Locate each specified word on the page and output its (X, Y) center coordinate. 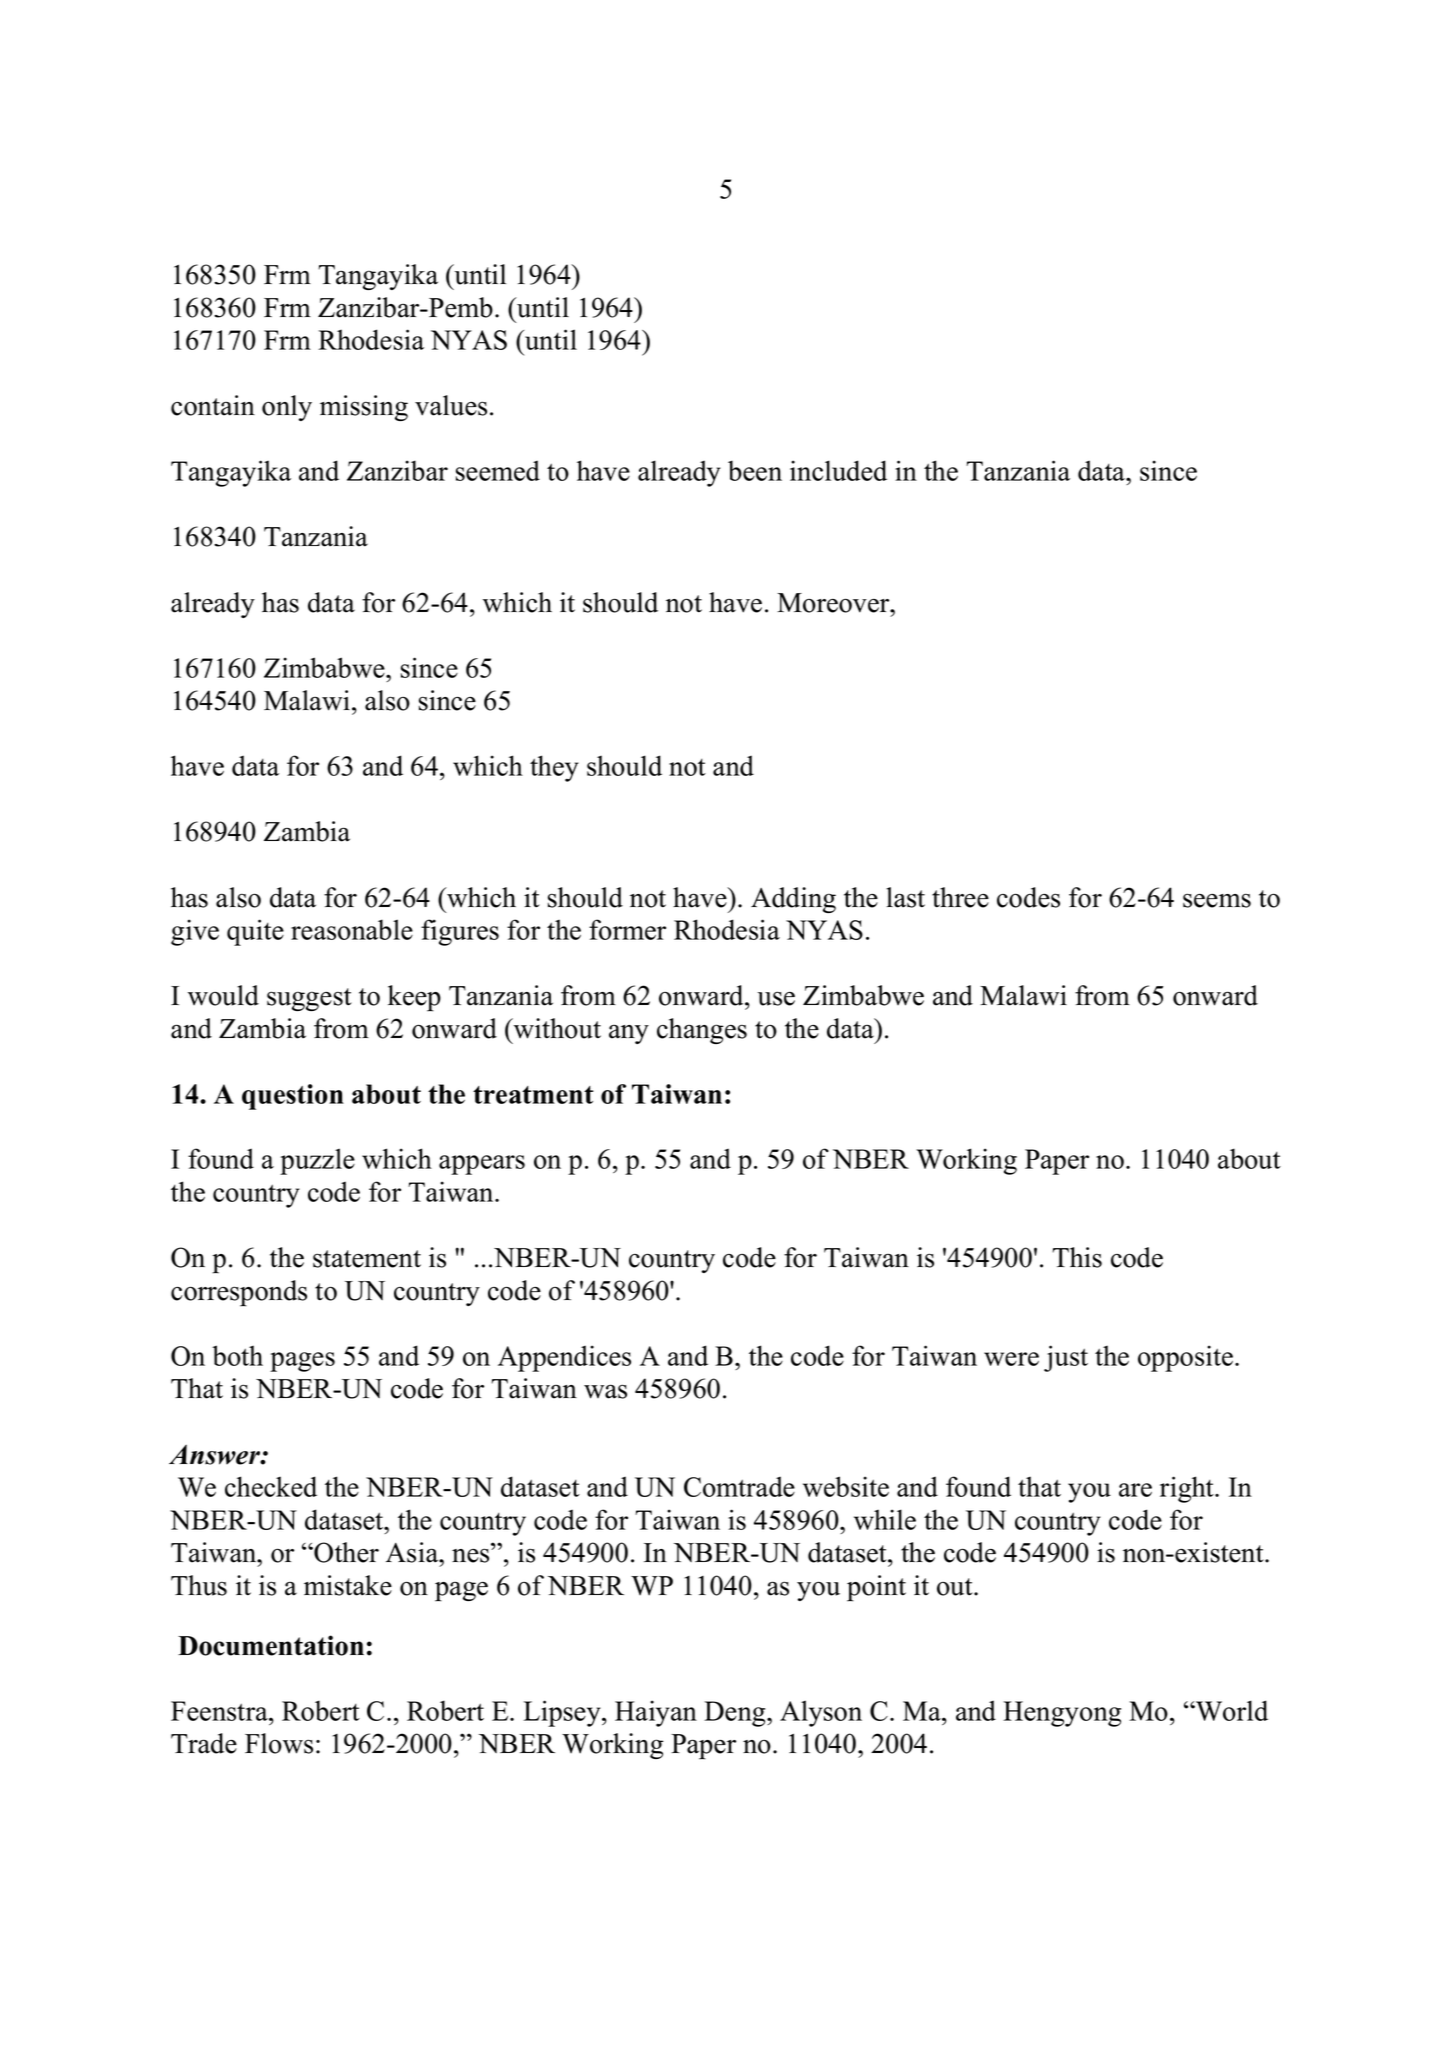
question (293, 1097)
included (838, 470)
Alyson (821, 1713)
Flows (279, 1743)
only (287, 408)
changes (702, 1031)
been (755, 470)
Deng (736, 1714)
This (1077, 1257)
